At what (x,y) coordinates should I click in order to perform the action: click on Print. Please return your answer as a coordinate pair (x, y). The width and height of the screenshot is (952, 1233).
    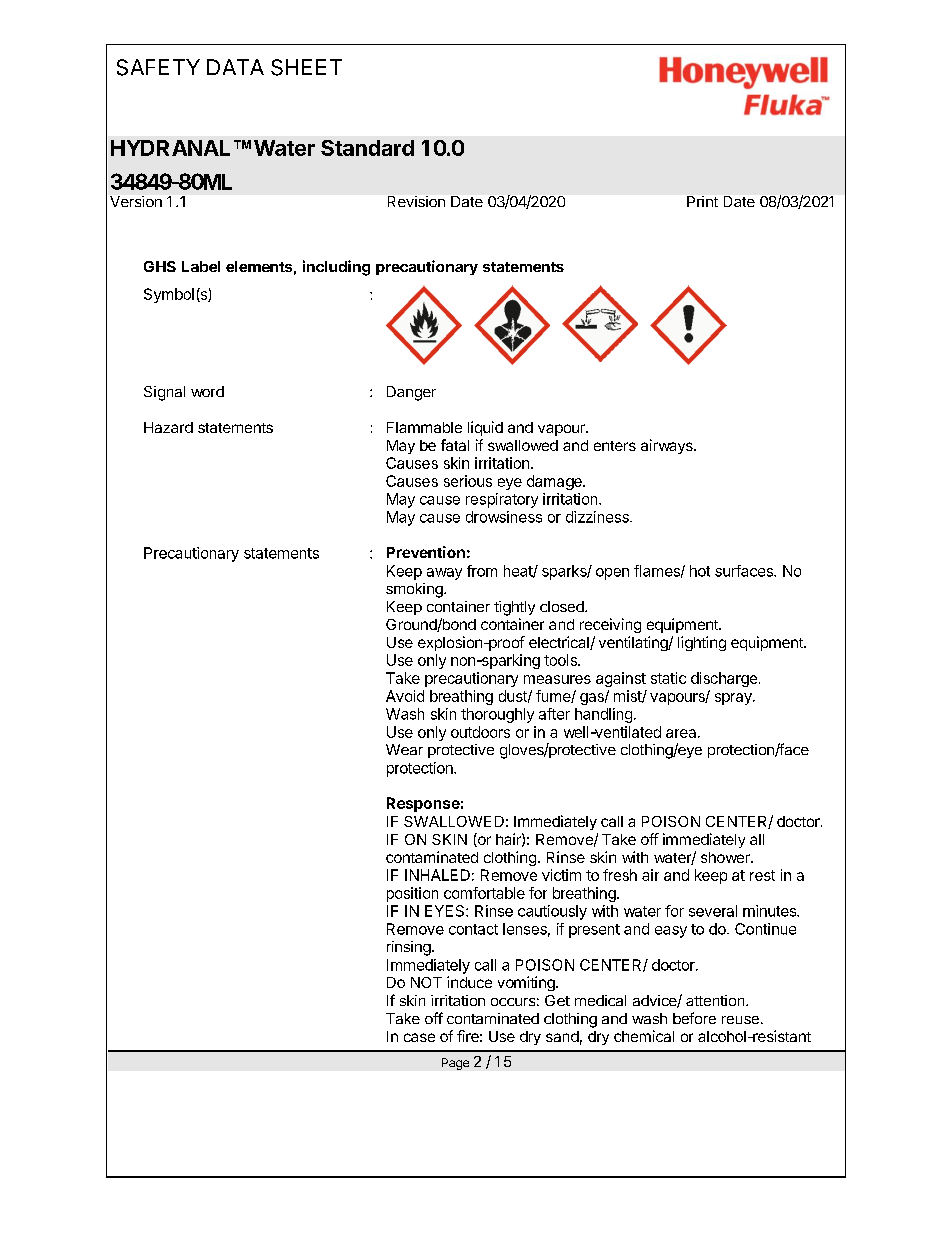
    Looking at the image, I should click on (702, 201).
